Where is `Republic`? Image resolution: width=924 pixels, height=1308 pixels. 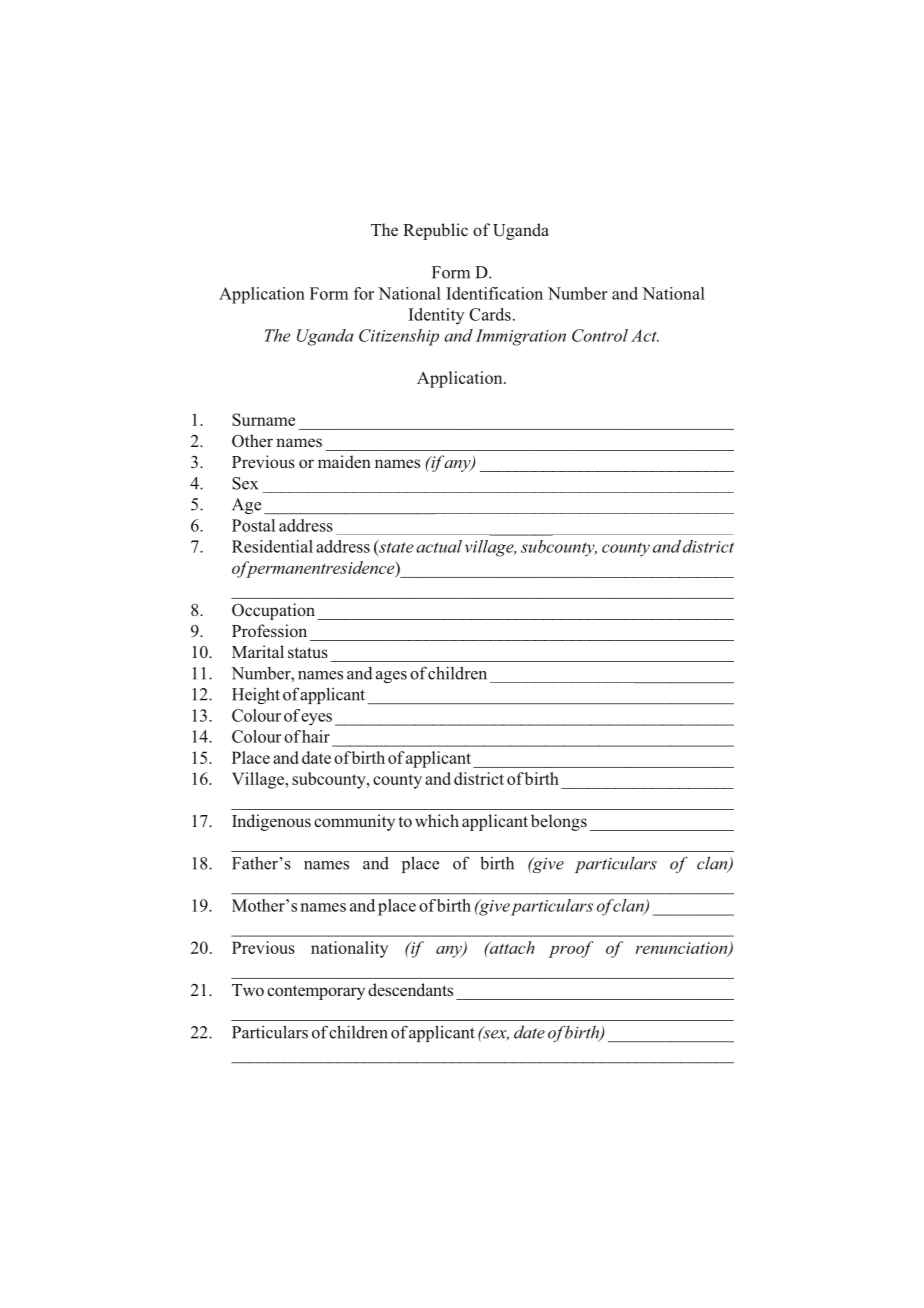 Republic is located at coordinates (435, 231).
